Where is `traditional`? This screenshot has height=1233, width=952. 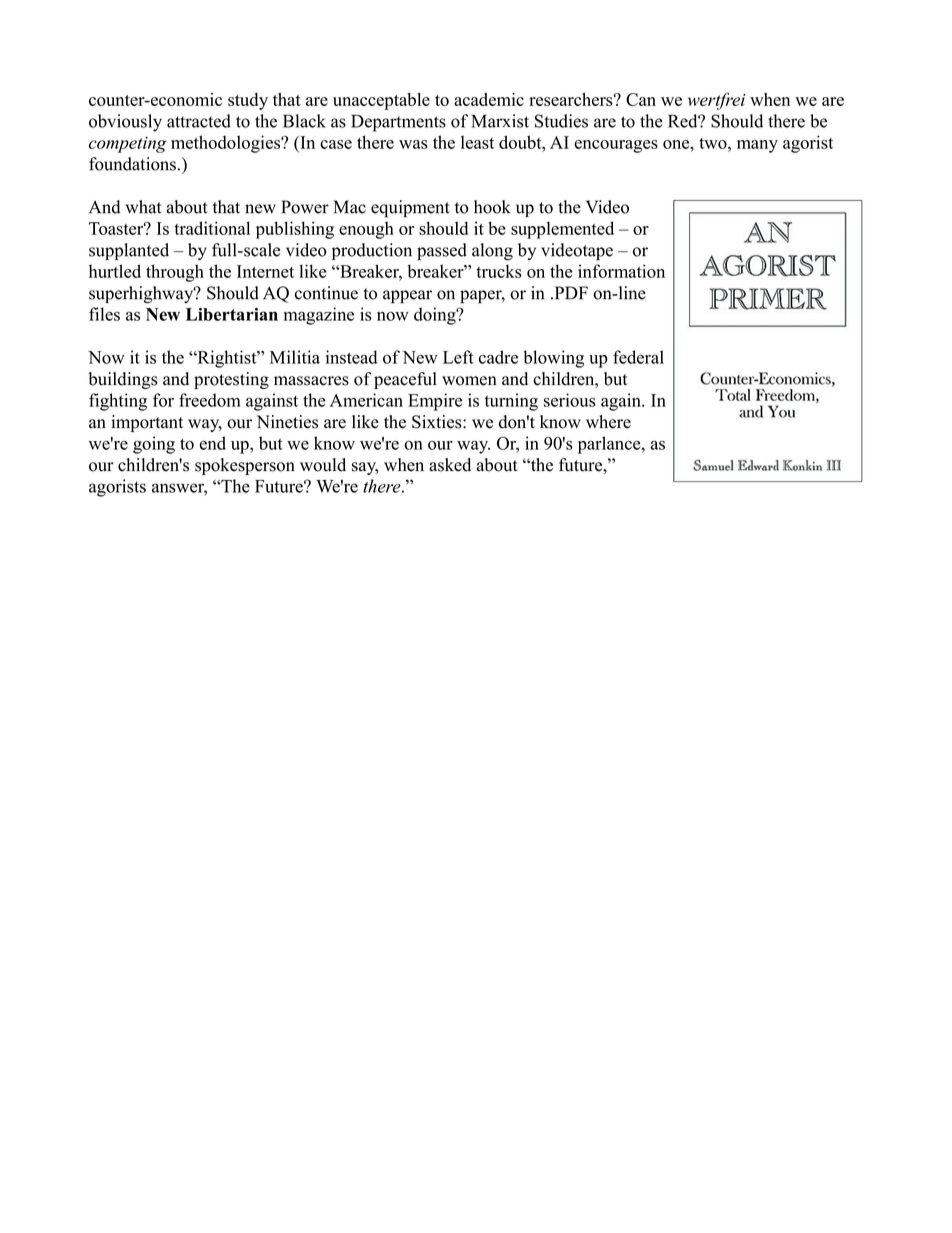 traditional is located at coordinates (212, 228).
